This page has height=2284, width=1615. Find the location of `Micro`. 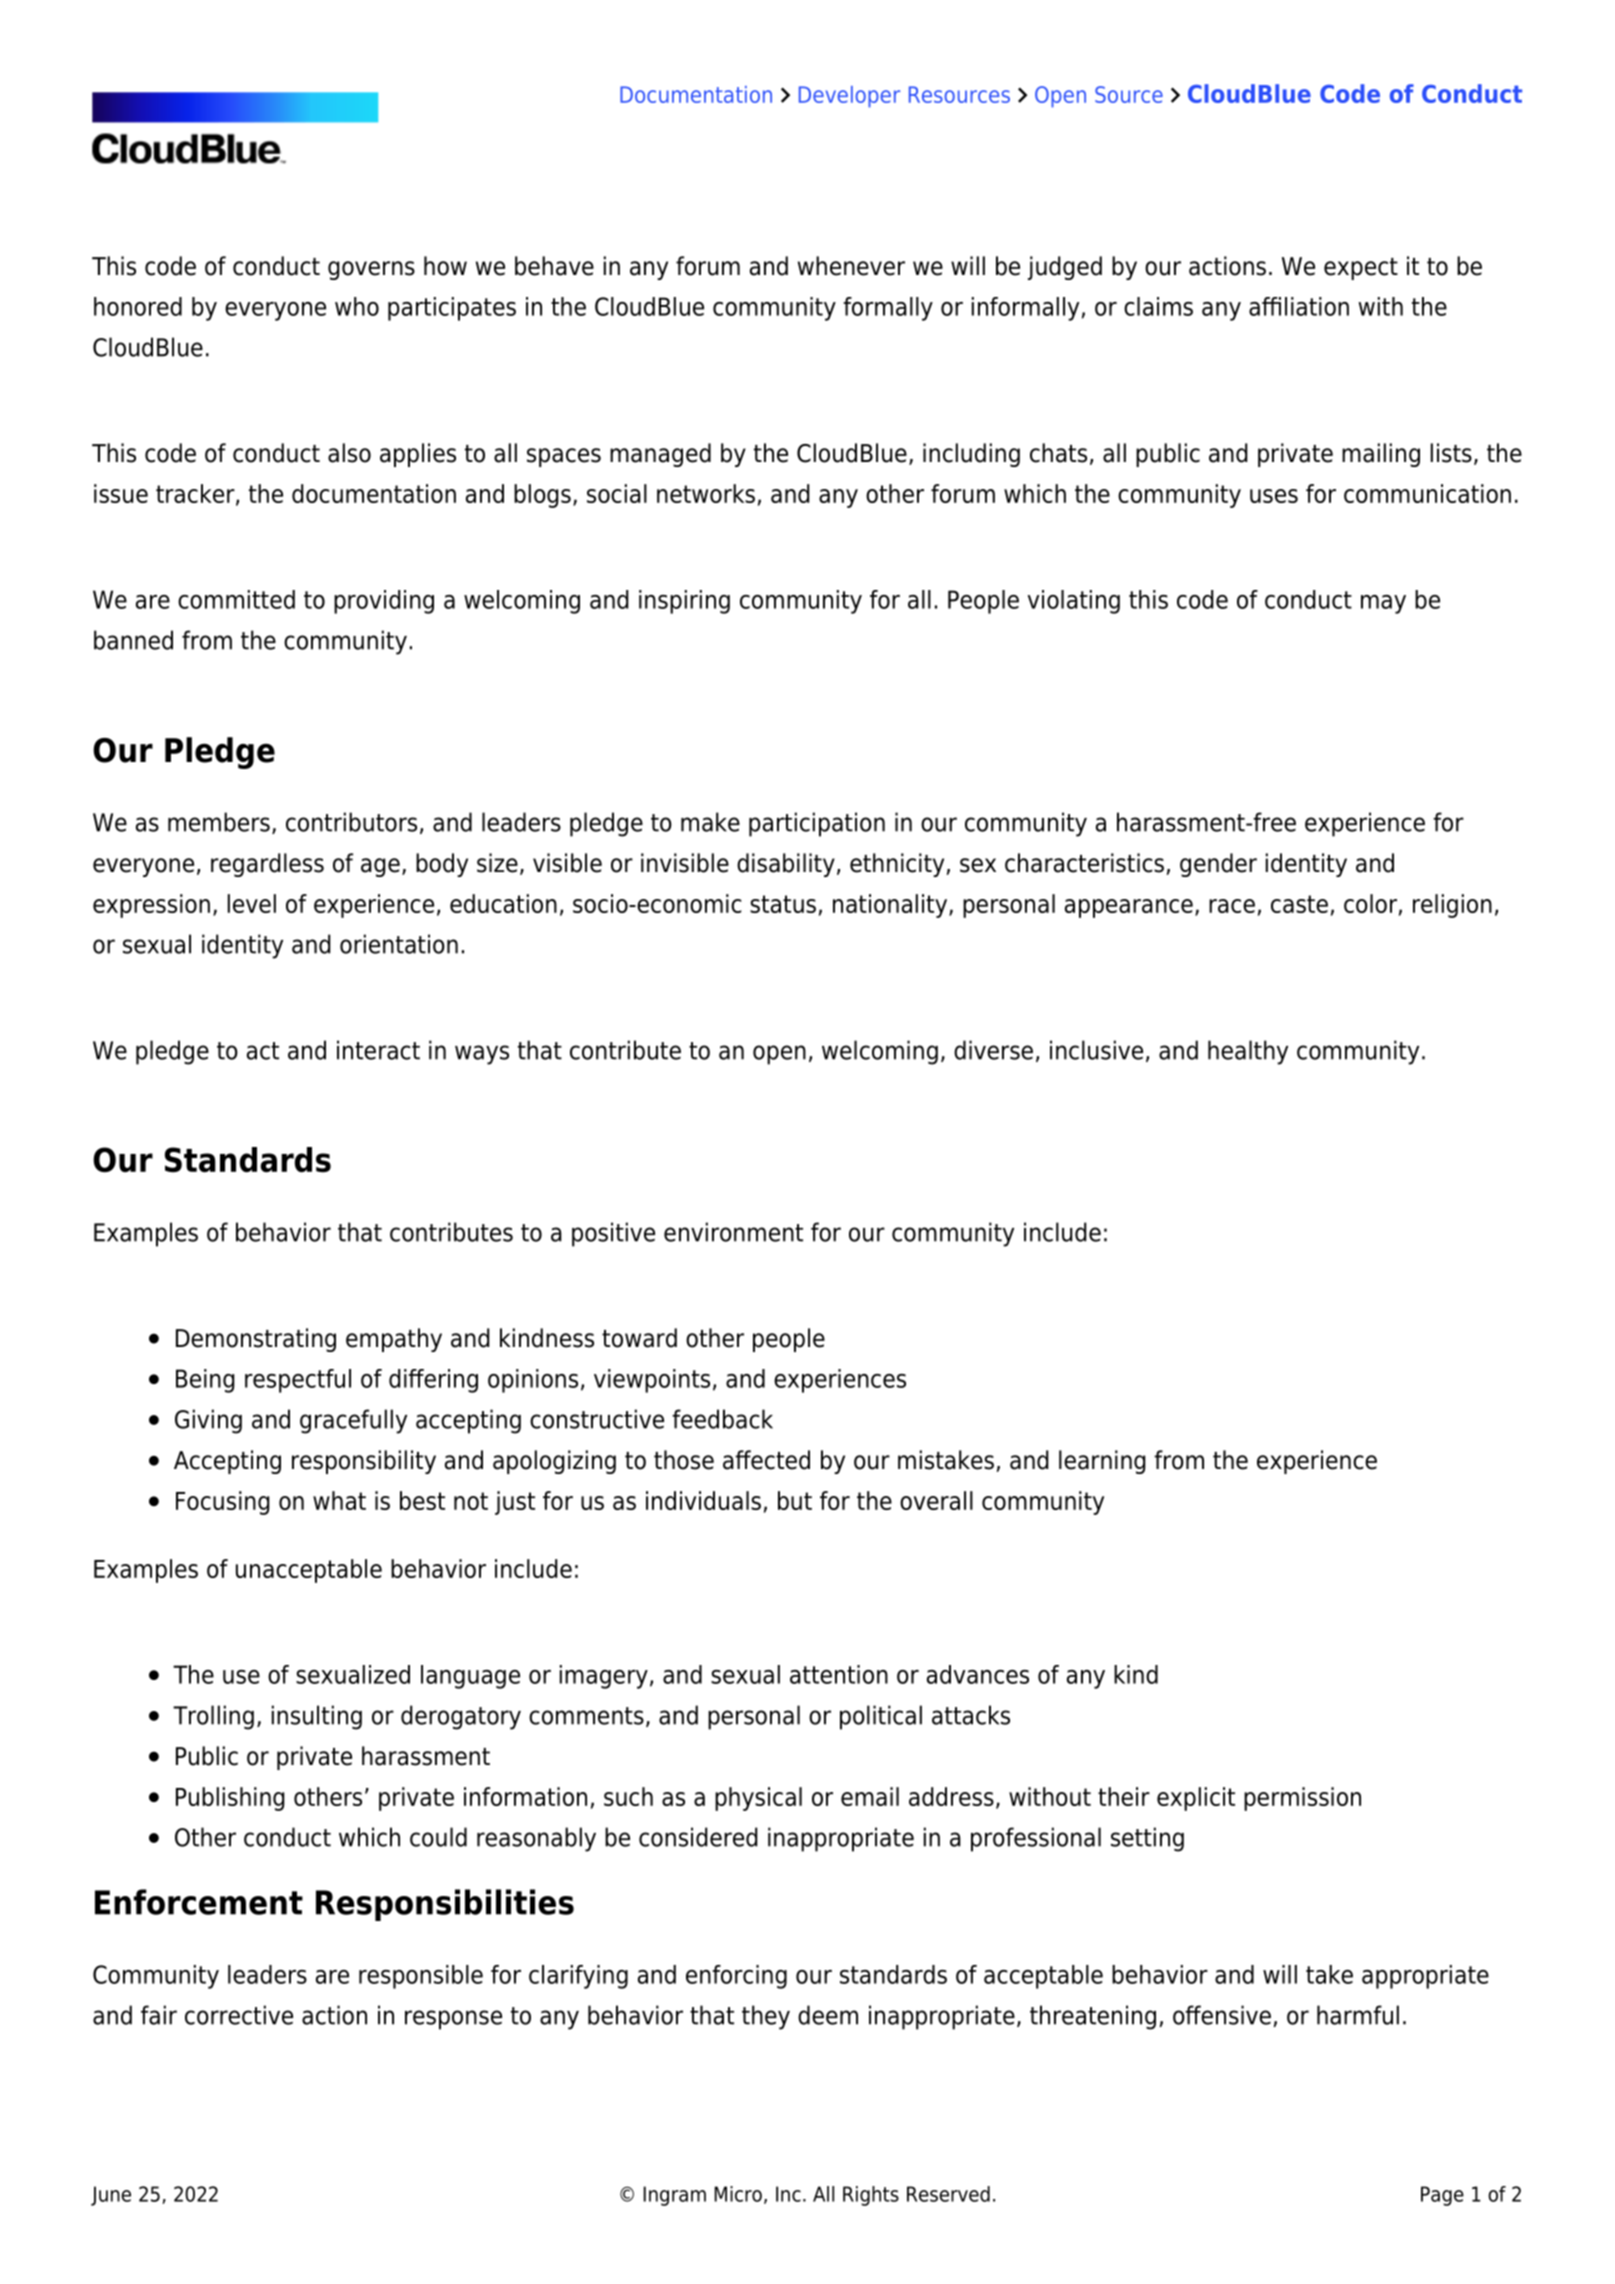

Micro is located at coordinates (738, 2194).
